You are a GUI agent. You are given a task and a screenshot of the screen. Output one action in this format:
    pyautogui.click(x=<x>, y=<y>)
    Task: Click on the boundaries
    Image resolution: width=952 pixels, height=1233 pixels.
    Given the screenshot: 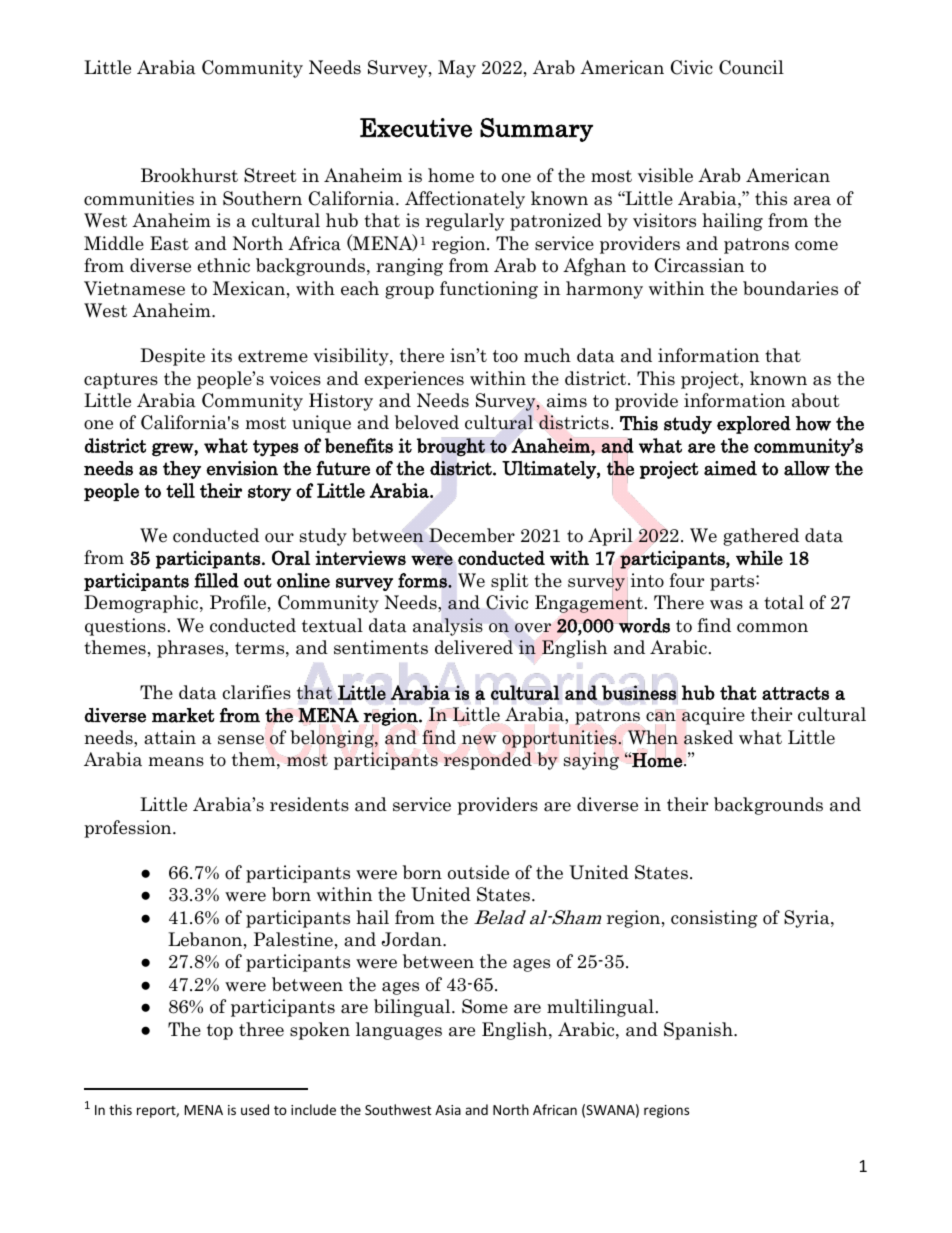 What is the action you would take?
    pyautogui.click(x=790, y=288)
